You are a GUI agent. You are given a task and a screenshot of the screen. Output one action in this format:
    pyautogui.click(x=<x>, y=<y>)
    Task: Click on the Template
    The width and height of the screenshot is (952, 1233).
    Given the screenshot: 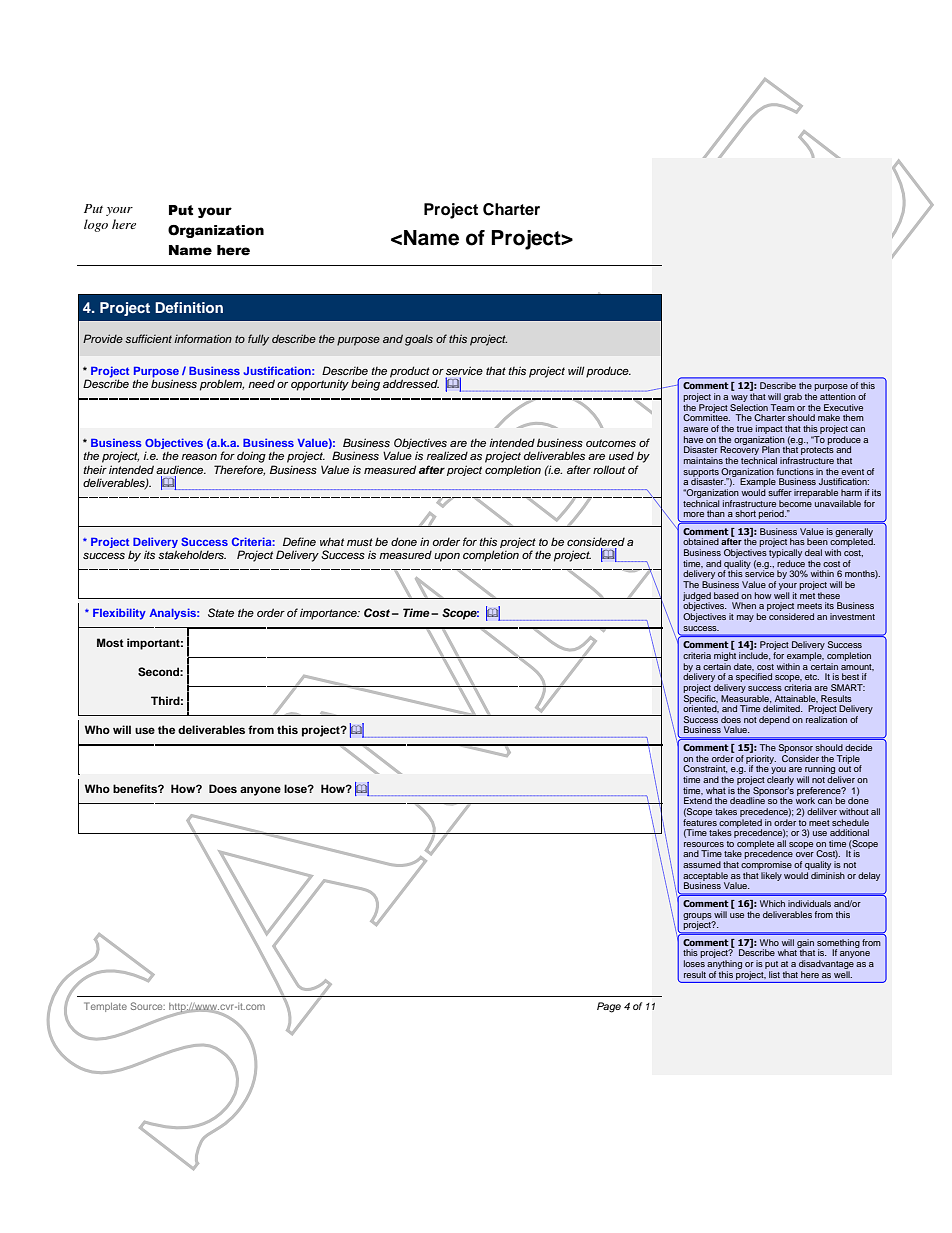 What is the action you would take?
    pyautogui.click(x=105, y=1007)
